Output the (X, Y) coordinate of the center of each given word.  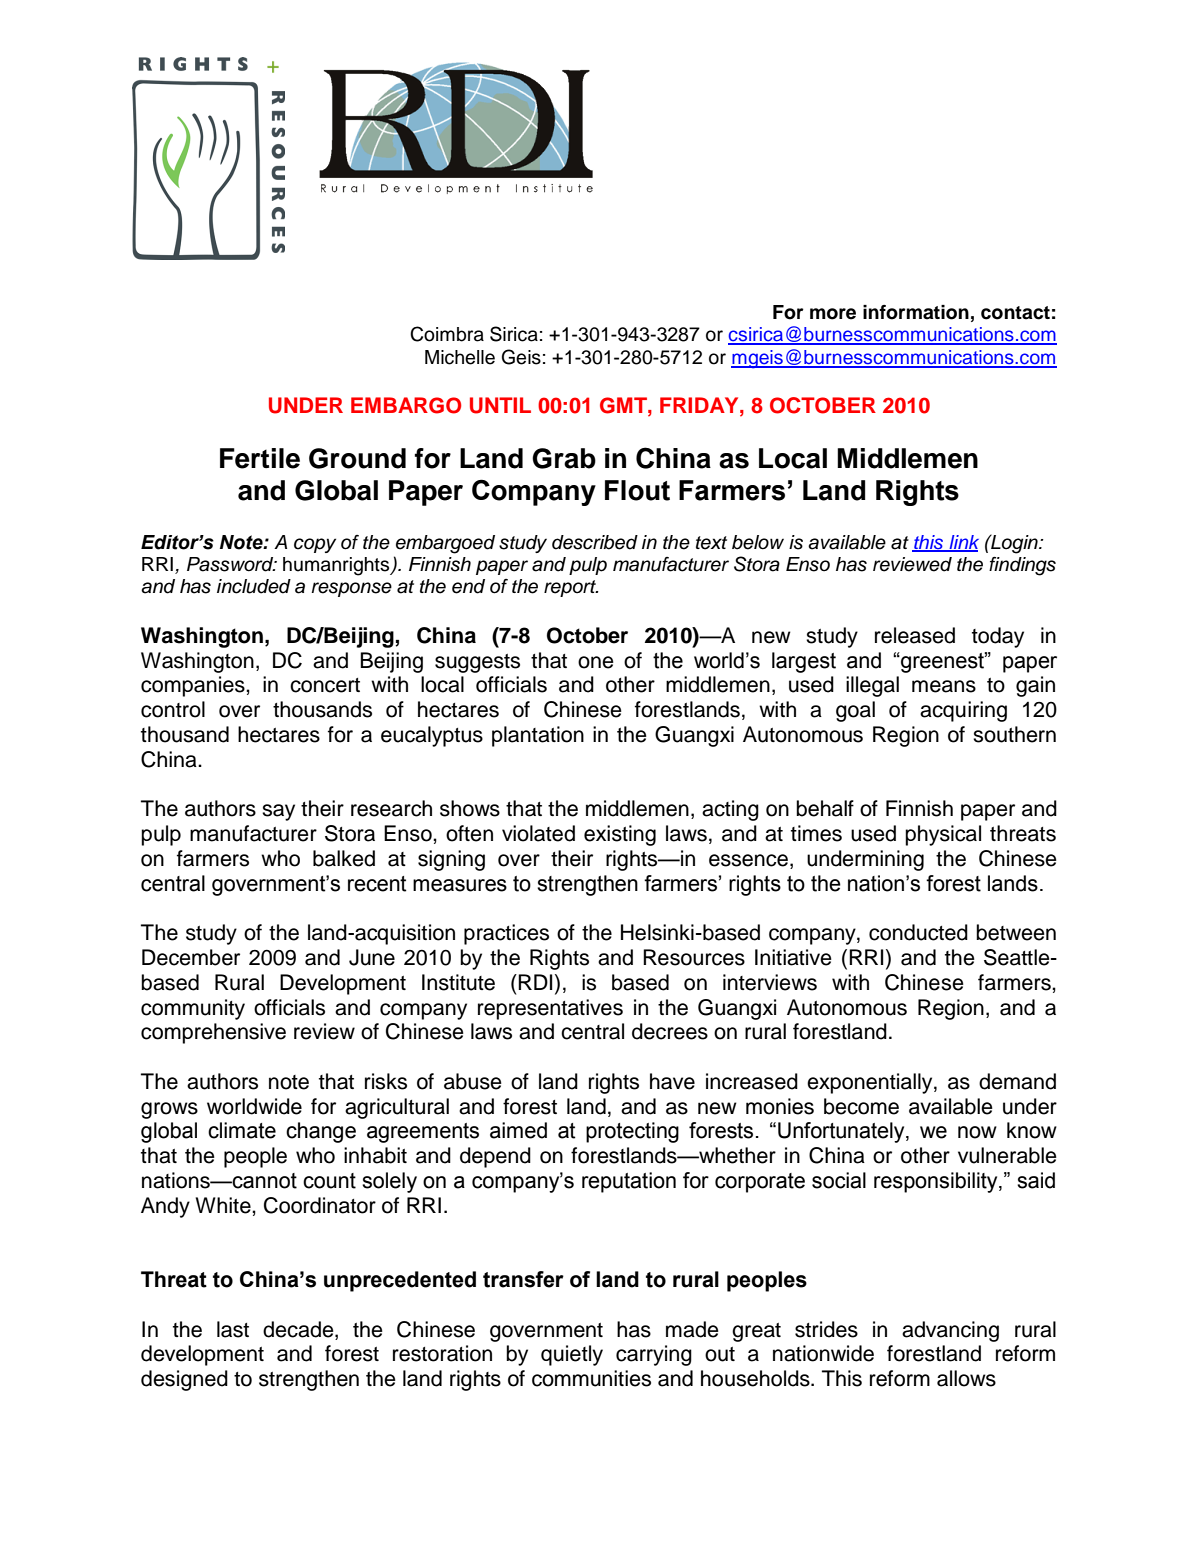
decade (299, 1329)
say (278, 812)
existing (620, 835)
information (916, 312)
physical (943, 835)
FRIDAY (700, 405)
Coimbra (447, 334)
